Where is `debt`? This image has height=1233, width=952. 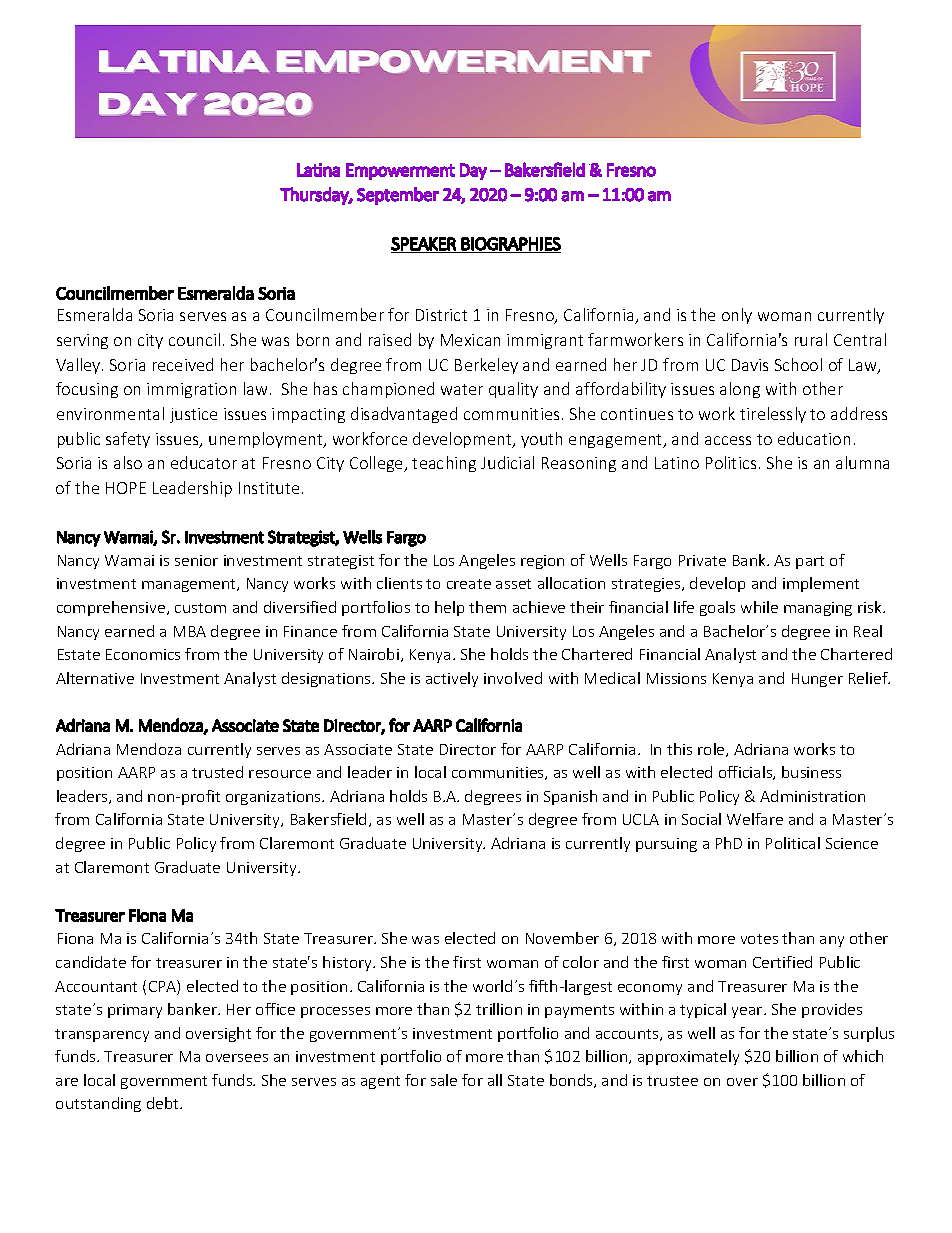 debt is located at coordinates (164, 1103).
